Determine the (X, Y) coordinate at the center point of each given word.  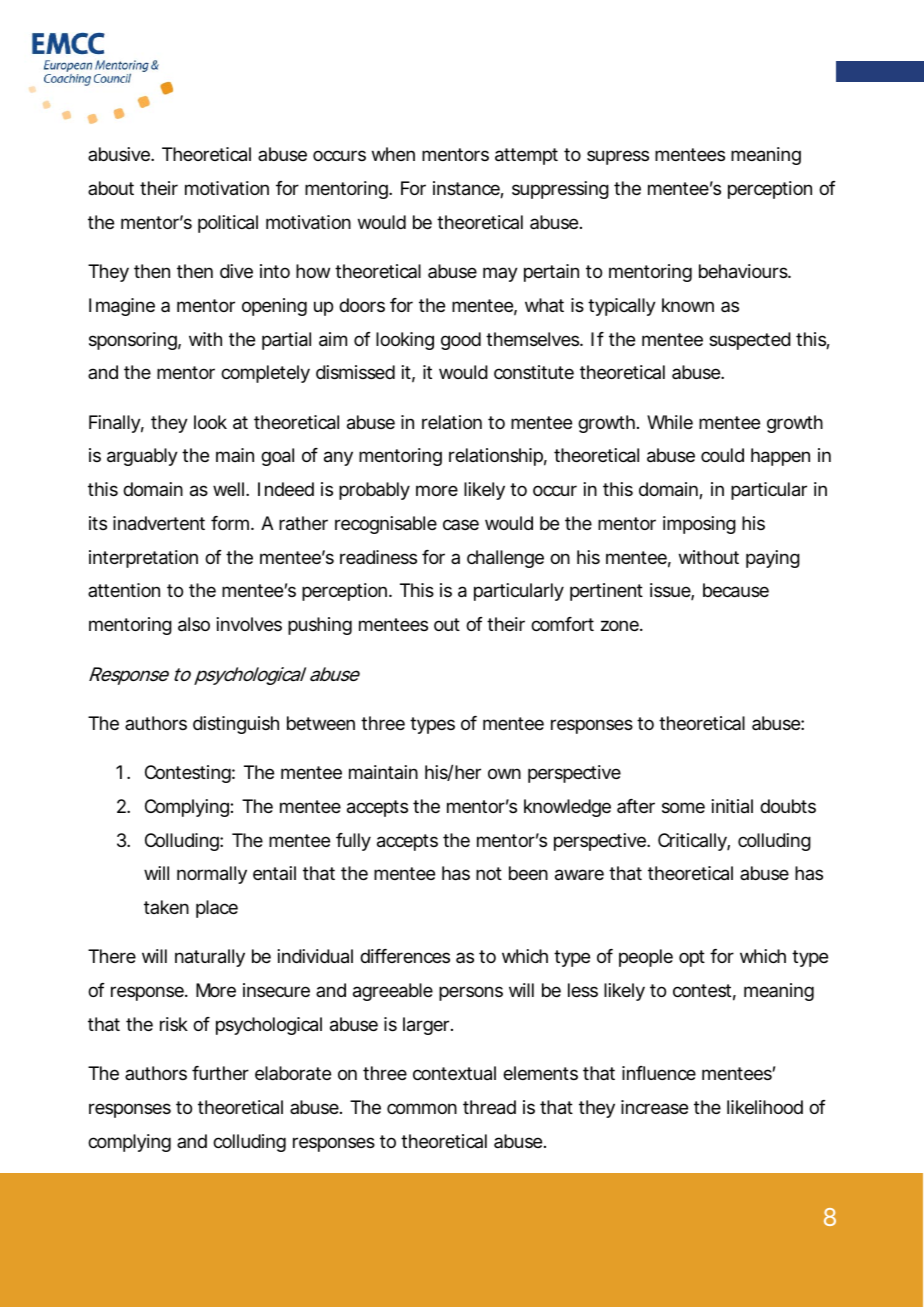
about (111, 188)
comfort (562, 624)
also (194, 624)
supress (618, 157)
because (736, 590)
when (393, 154)
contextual (454, 1073)
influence (659, 1073)
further (220, 1073)
